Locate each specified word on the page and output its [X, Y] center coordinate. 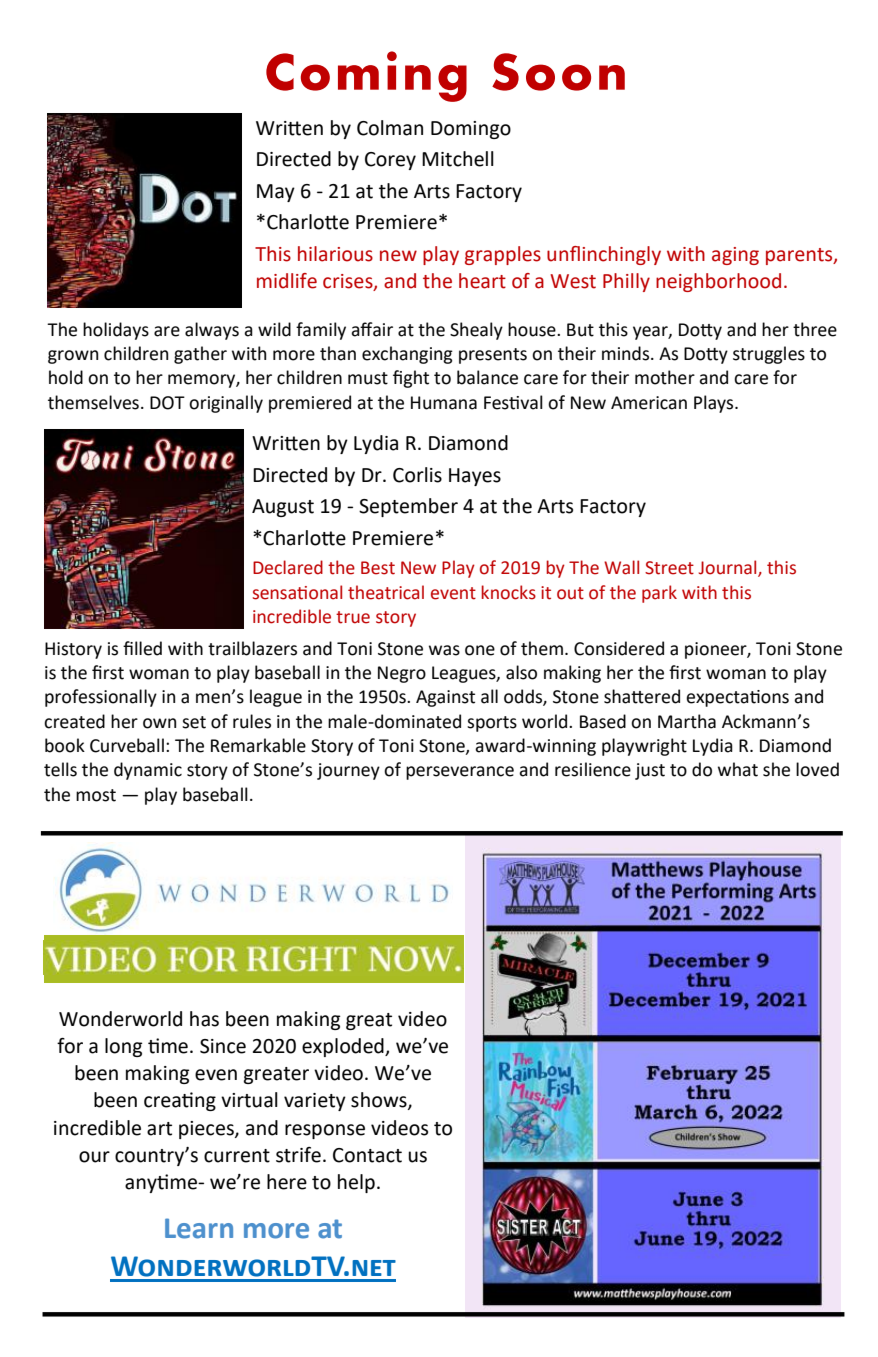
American [649, 403]
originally [226, 404]
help [356, 1183]
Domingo [471, 130]
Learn [199, 1228]
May [276, 193]
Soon [558, 72]
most [96, 795]
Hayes [475, 477]
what [738, 769]
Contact [367, 1155]
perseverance [460, 773]
